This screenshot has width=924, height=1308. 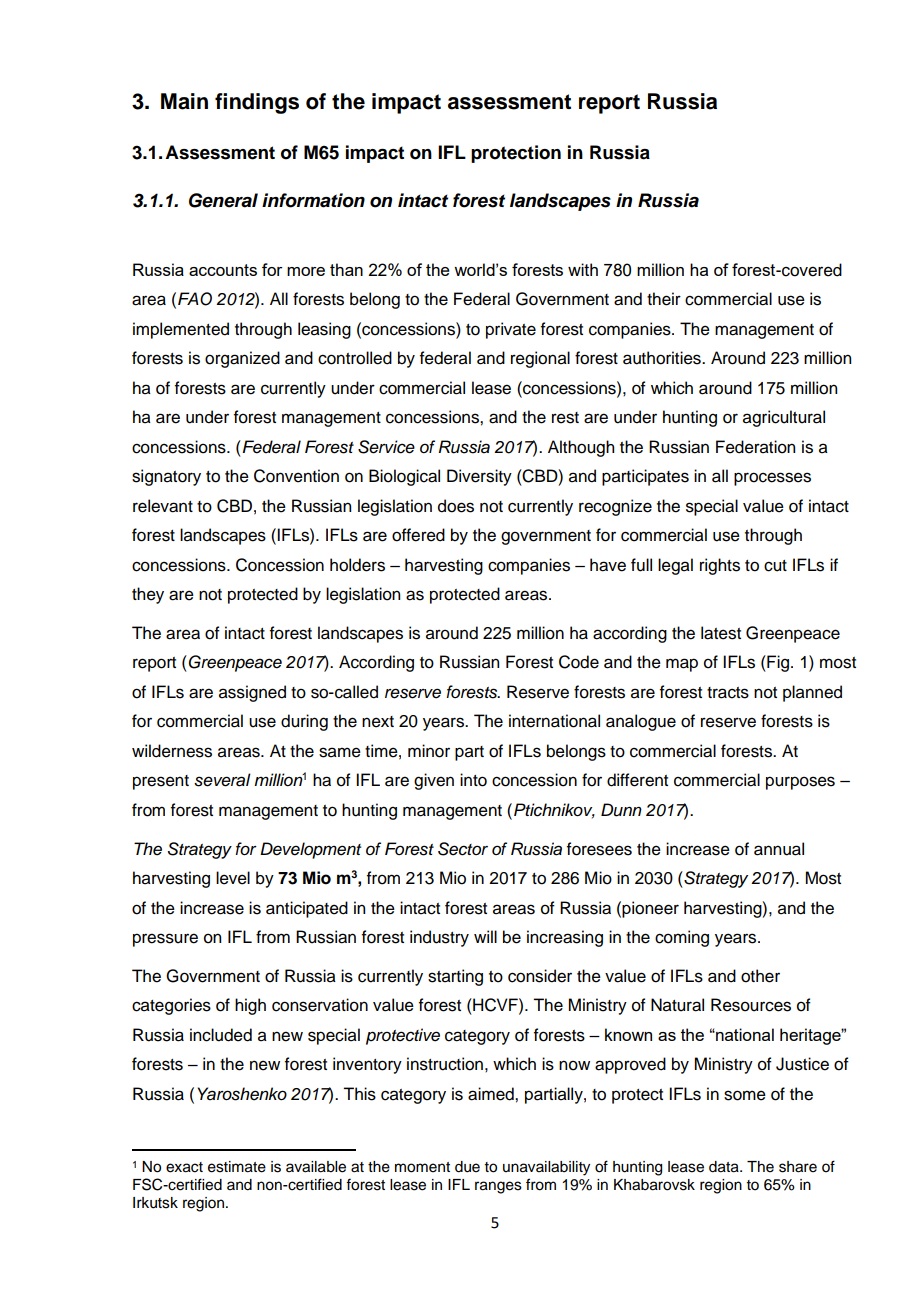 I want to click on Diversity, so click(x=479, y=477).
